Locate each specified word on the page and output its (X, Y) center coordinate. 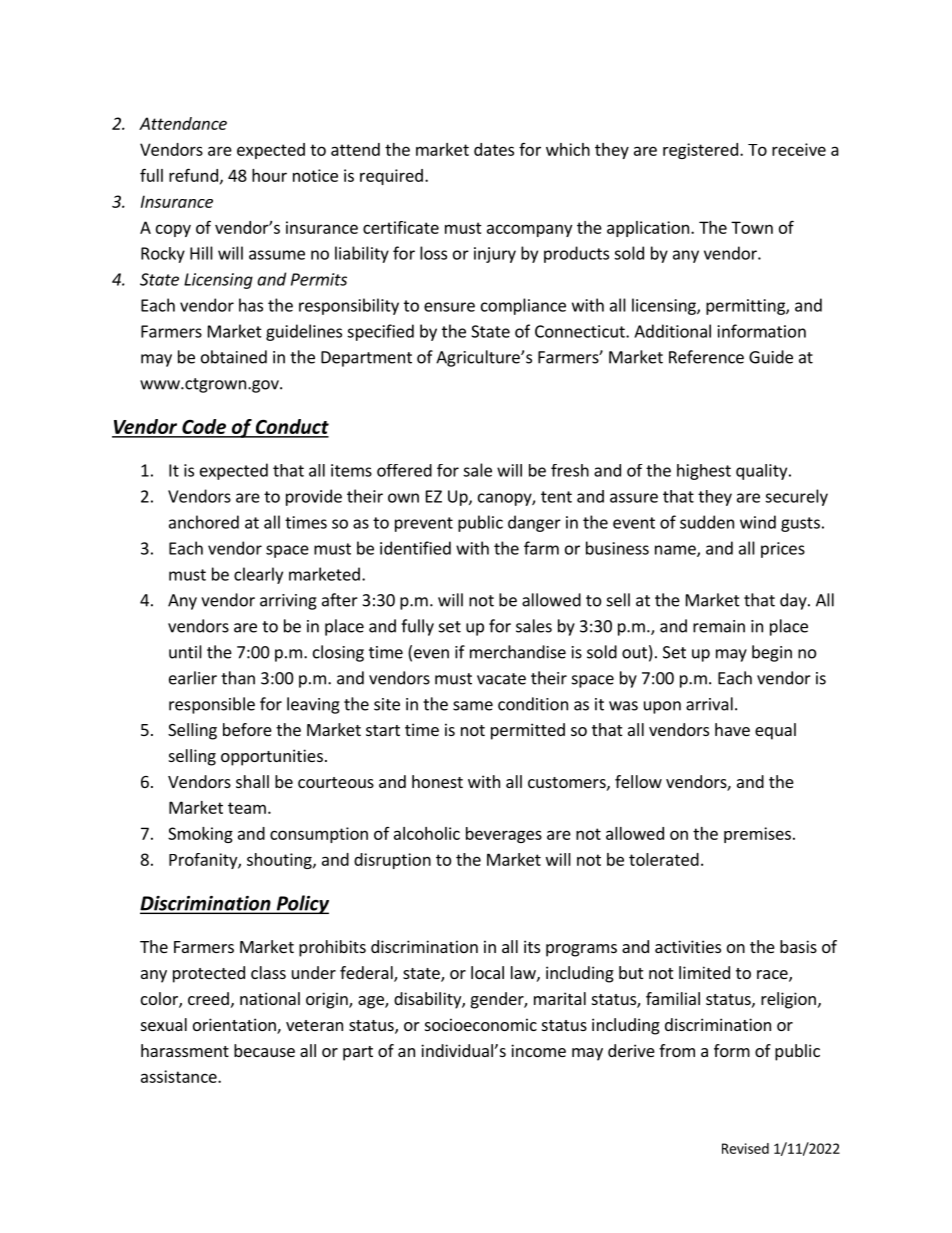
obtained (234, 357)
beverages (504, 835)
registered (700, 151)
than (238, 678)
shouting (280, 861)
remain (719, 626)
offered (404, 470)
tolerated (664, 859)
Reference (706, 357)
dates (494, 149)
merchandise (518, 652)
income (538, 1050)
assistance (180, 1076)
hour (269, 175)
